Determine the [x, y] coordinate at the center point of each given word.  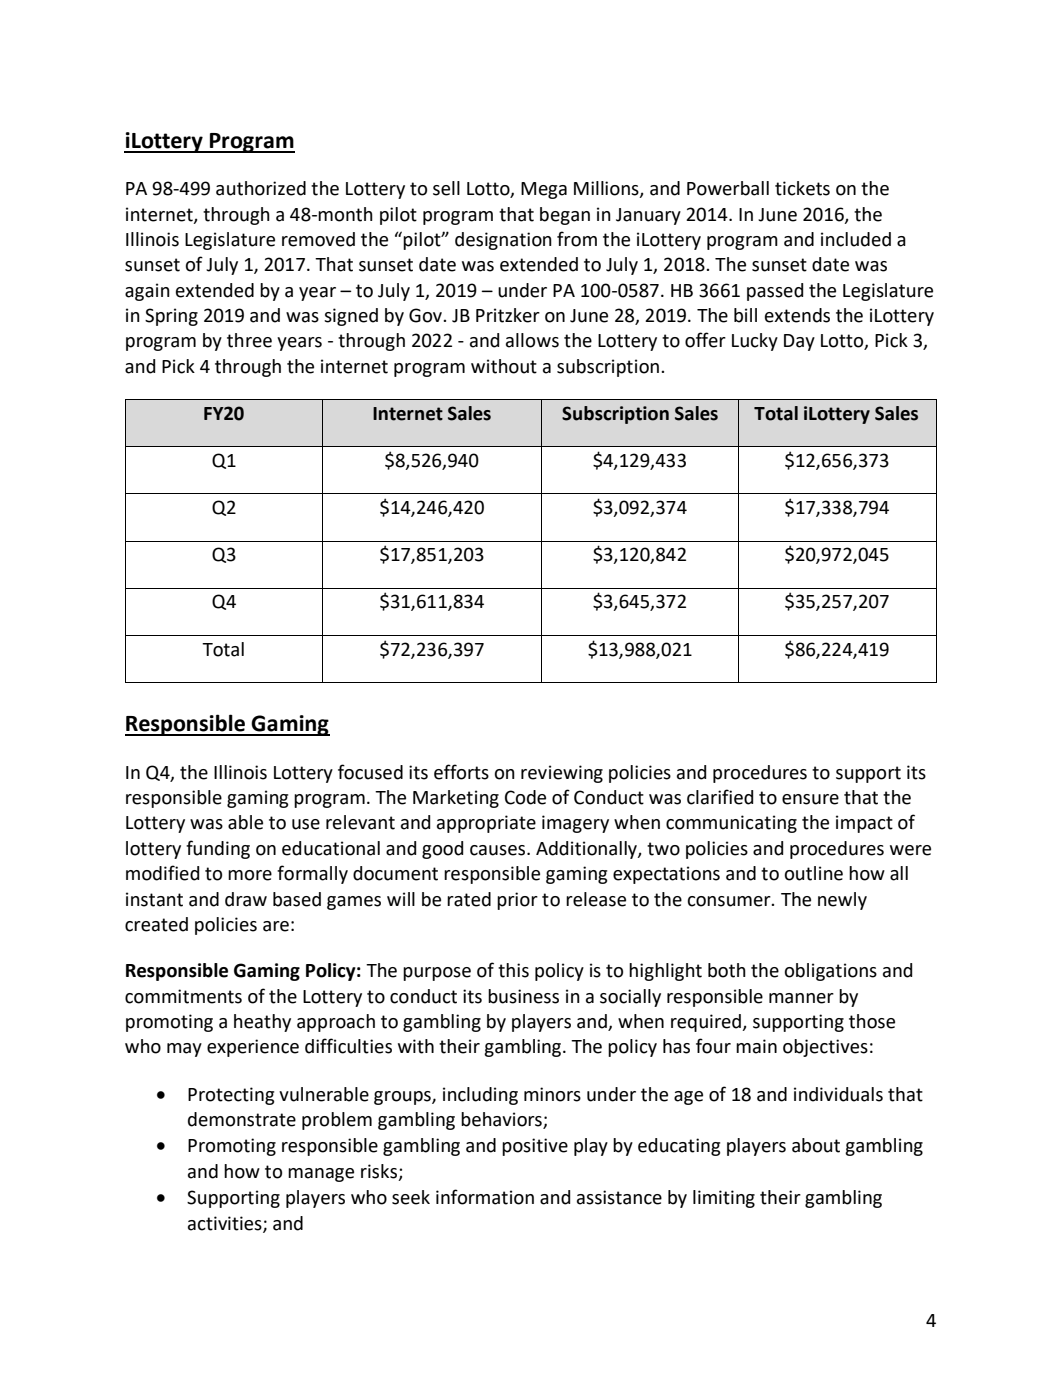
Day [799, 342]
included [856, 239]
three [249, 340]
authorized [261, 188]
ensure [810, 799]
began [565, 216]
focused [370, 772]
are [276, 926]
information [485, 1197]
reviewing [562, 774]
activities [226, 1224]
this [513, 970]
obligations [831, 972]
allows [532, 340]
